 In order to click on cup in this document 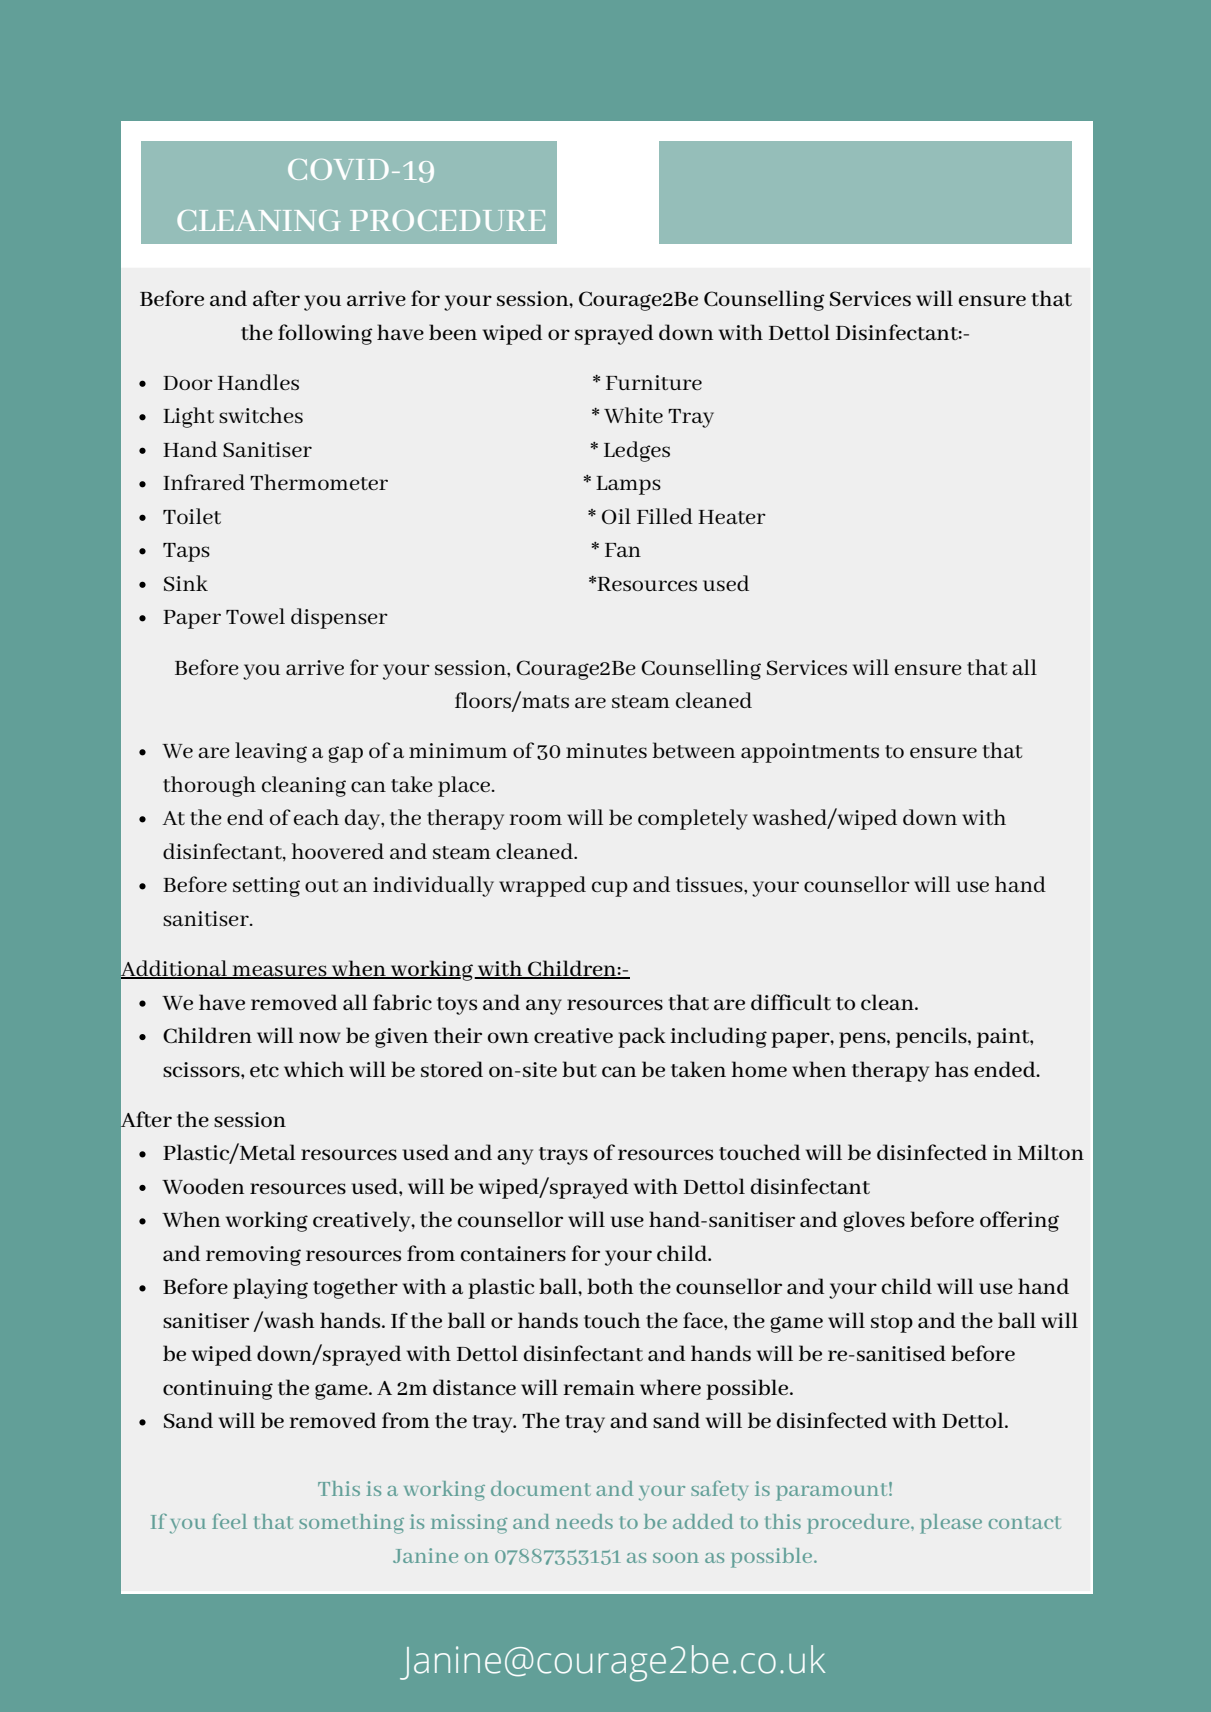, I will do `click(610, 889)`.
